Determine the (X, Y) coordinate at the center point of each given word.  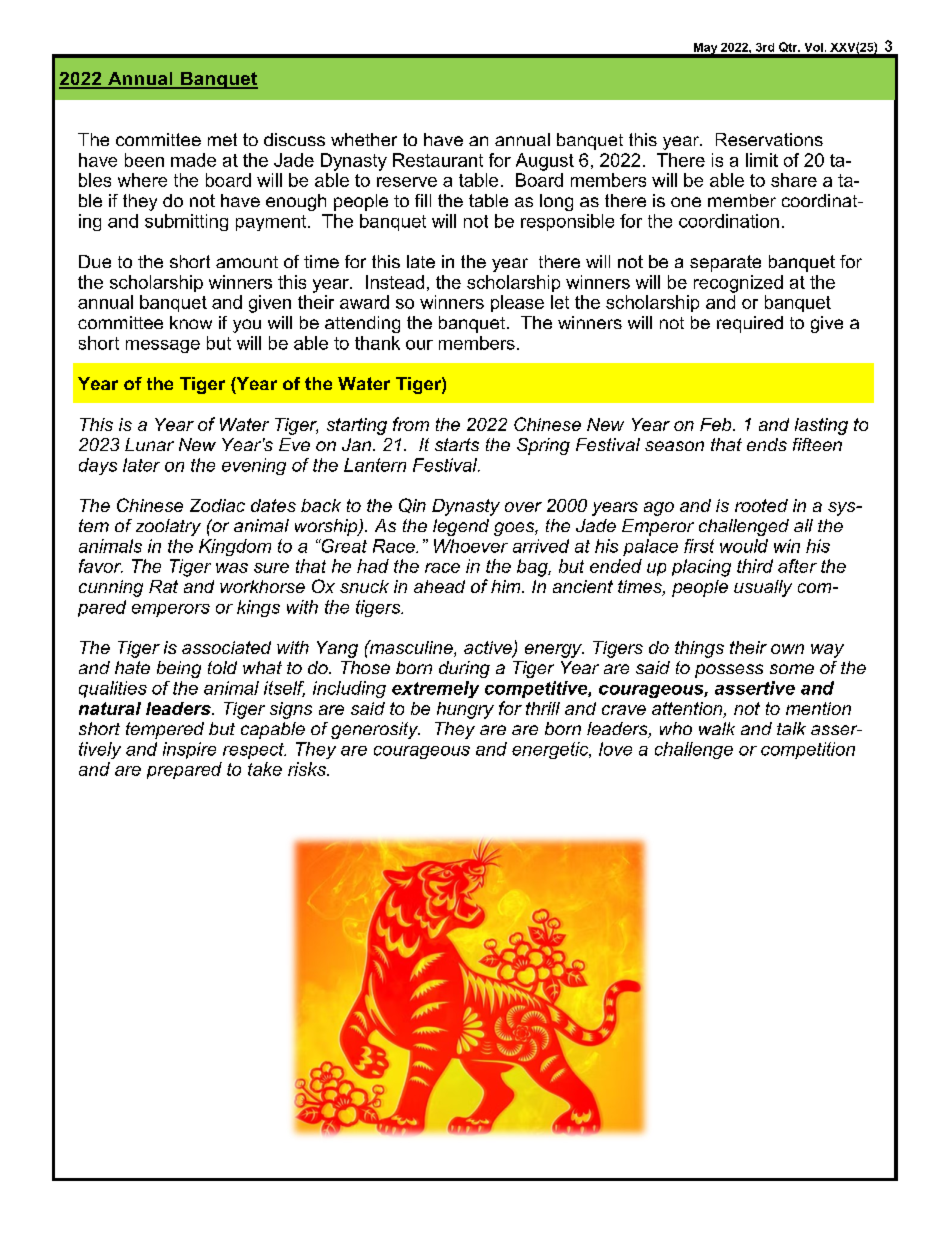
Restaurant (438, 160)
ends (767, 444)
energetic (551, 750)
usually (763, 588)
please (517, 303)
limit (762, 160)
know (191, 322)
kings (258, 608)
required (750, 324)
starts (457, 444)
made (193, 160)
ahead (439, 586)
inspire (189, 750)
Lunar (149, 444)
